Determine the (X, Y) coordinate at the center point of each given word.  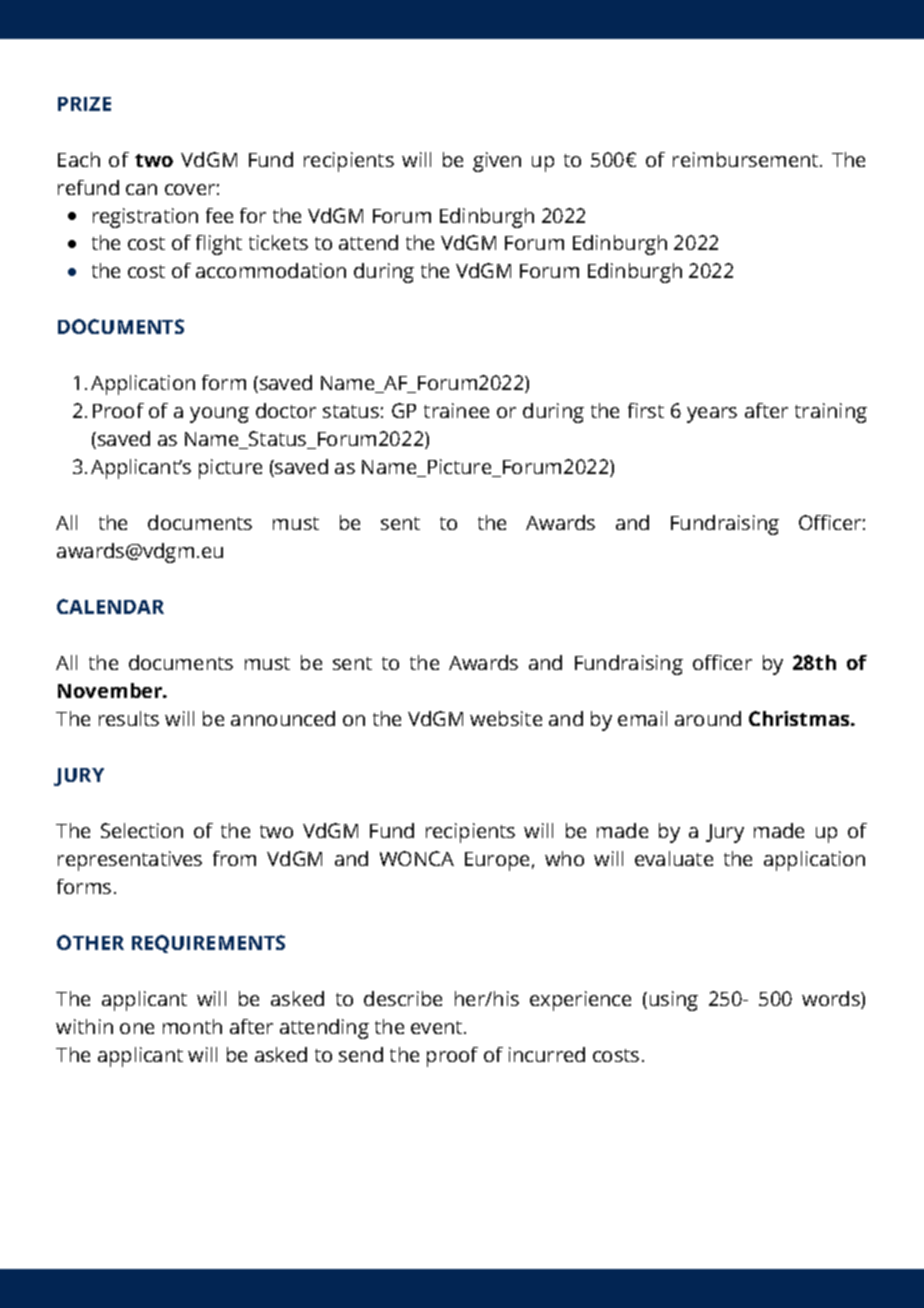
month (192, 1026)
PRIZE (84, 104)
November (111, 690)
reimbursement (747, 159)
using (674, 1001)
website (506, 718)
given (497, 162)
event (438, 1027)
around (708, 718)
